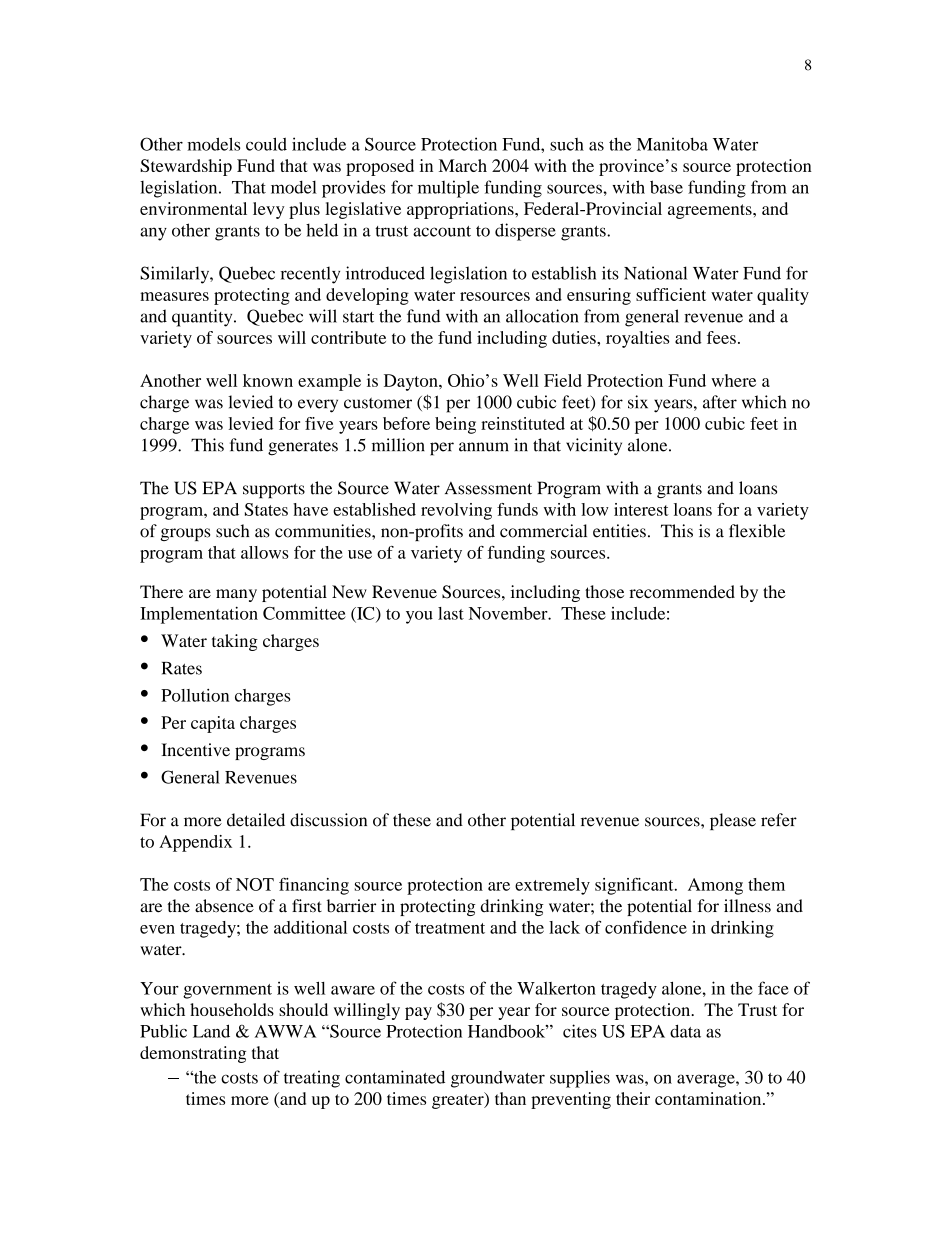 The width and height of the document is (952, 1233). Describe the element at coordinates (235, 642) in the document. I see `taking` at that location.
